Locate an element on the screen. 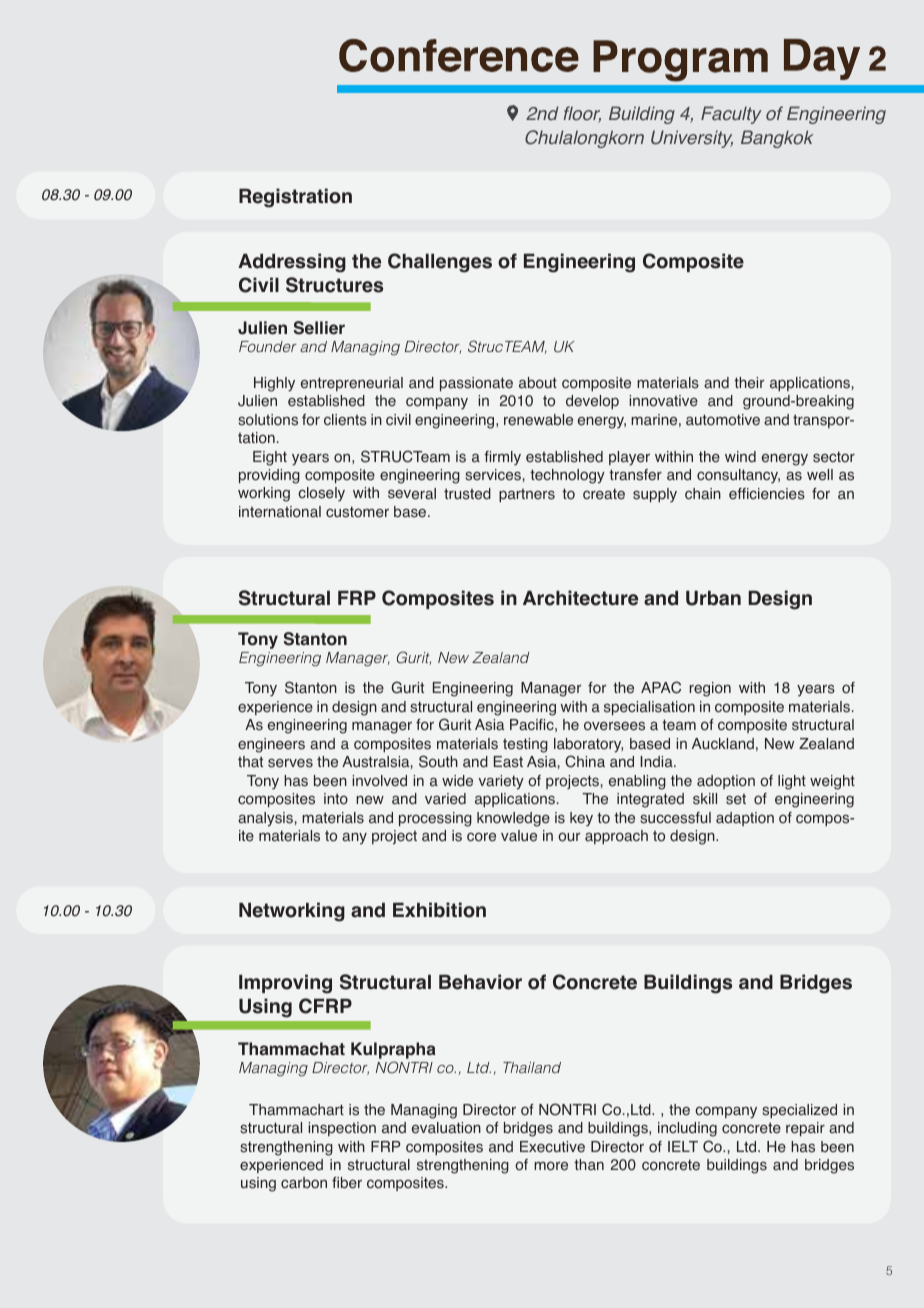 Image resolution: width=924 pixels, height=1308 pixels. inspection is located at coordinates (342, 1129).
